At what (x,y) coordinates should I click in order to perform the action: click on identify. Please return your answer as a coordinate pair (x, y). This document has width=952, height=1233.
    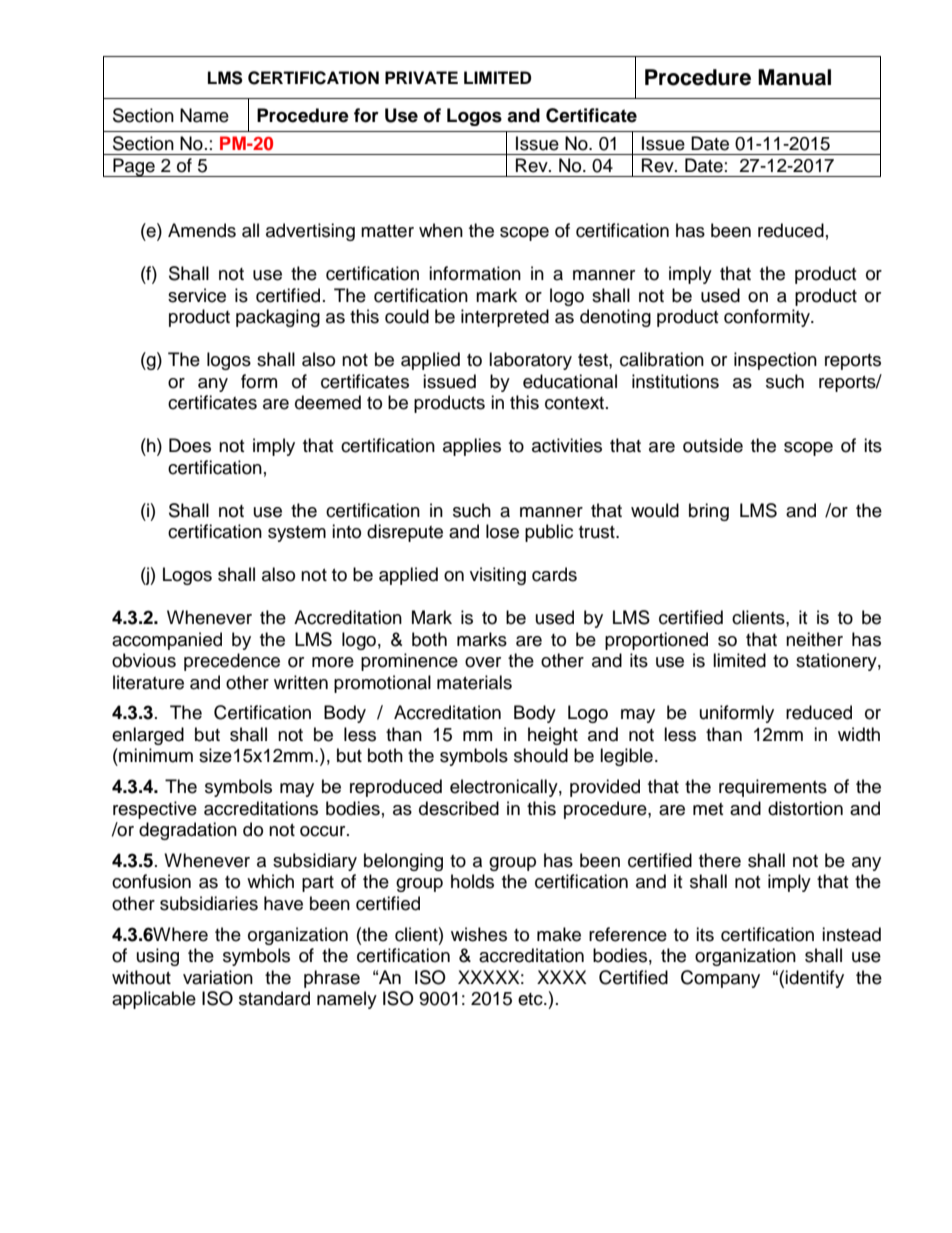
    Looking at the image, I should click on (814, 979).
